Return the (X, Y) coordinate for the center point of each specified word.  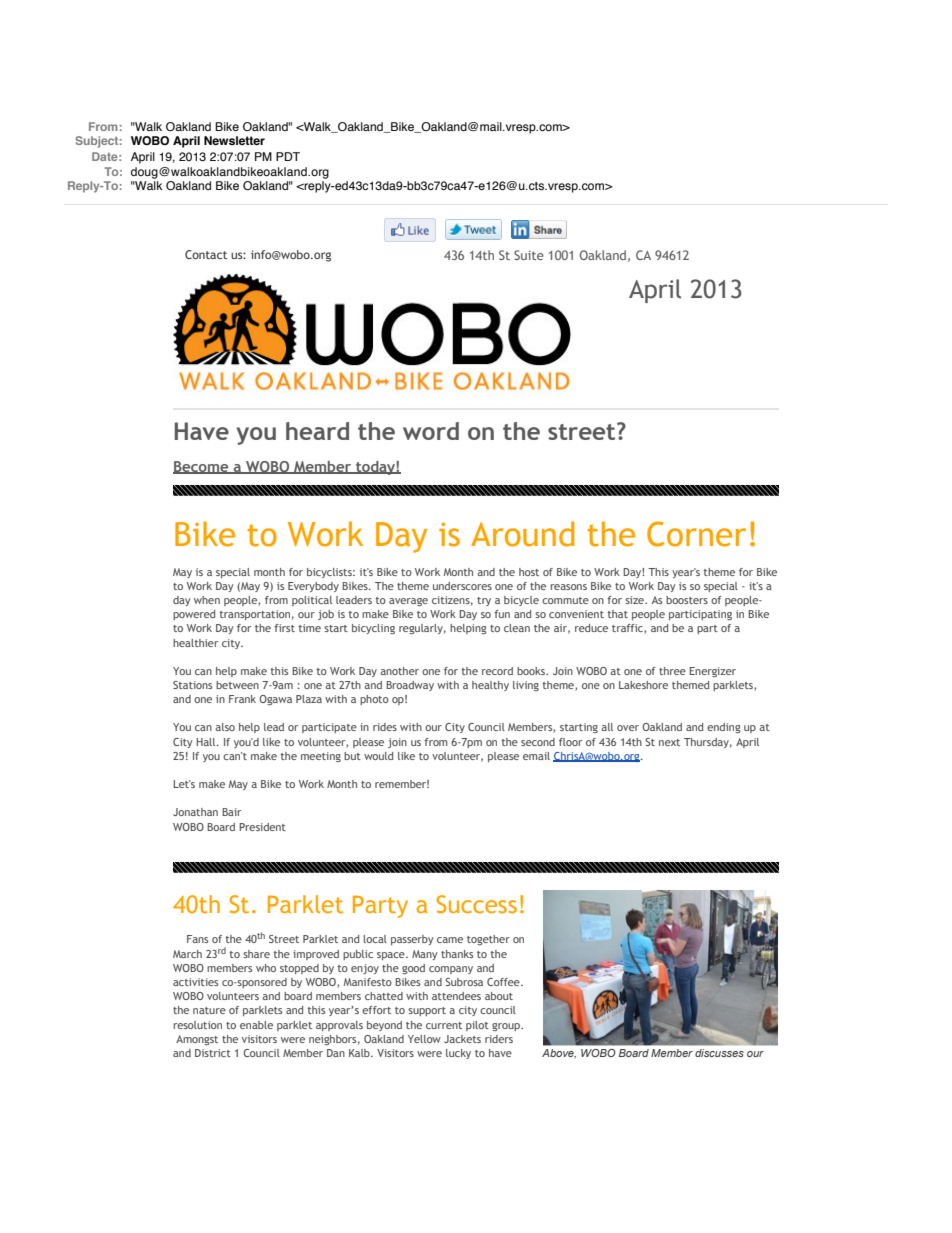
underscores (462, 586)
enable (256, 1025)
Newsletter (234, 140)
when (207, 600)
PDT (288, 156)
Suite (529, 255)
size (635, 600)
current (444, 1025)
